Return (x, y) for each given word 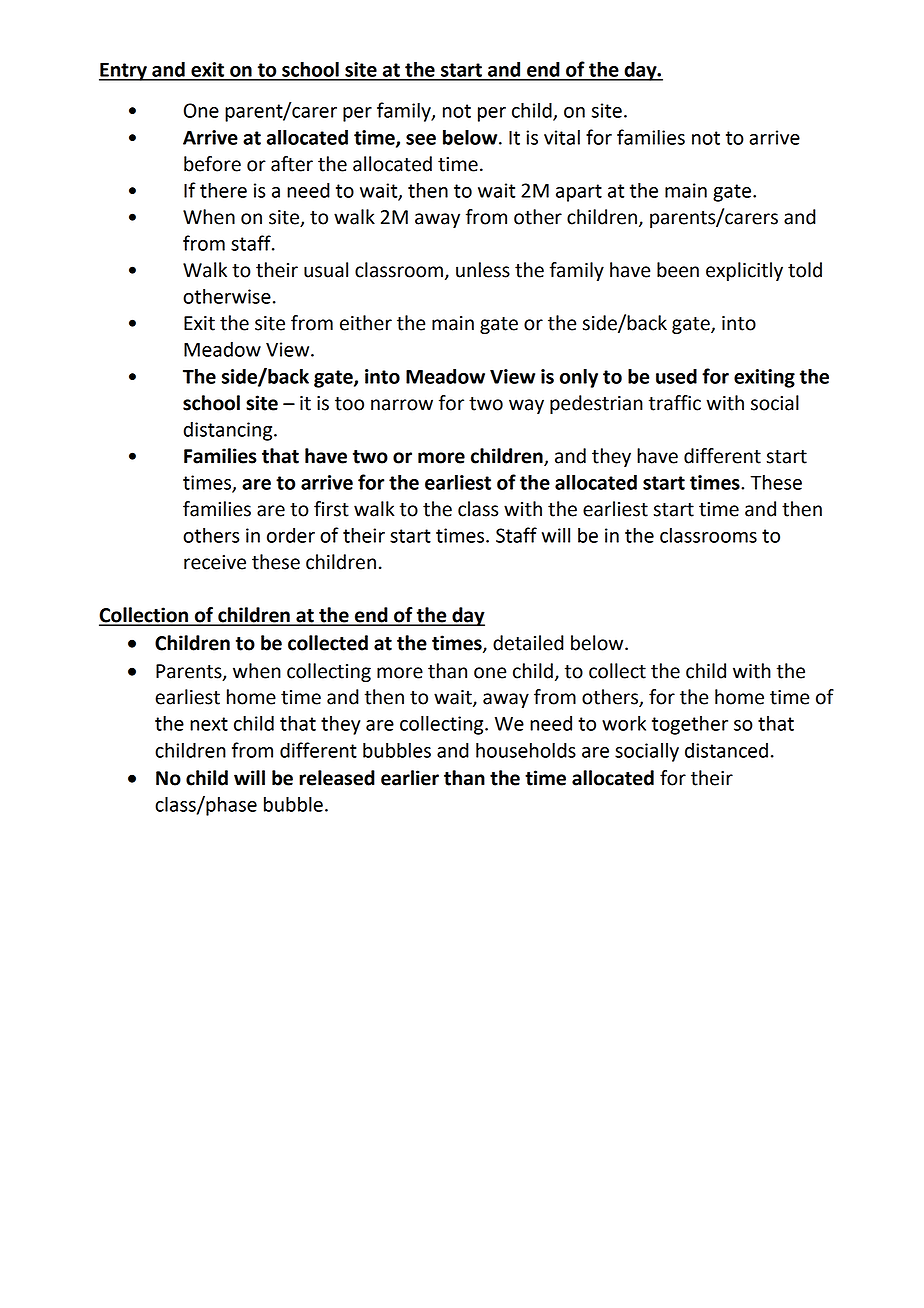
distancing (229, 431)
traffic (675, 403)
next (209, 724)
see (421, 139)
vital (562, 137)
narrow (402, 405)
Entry (124, 71)
